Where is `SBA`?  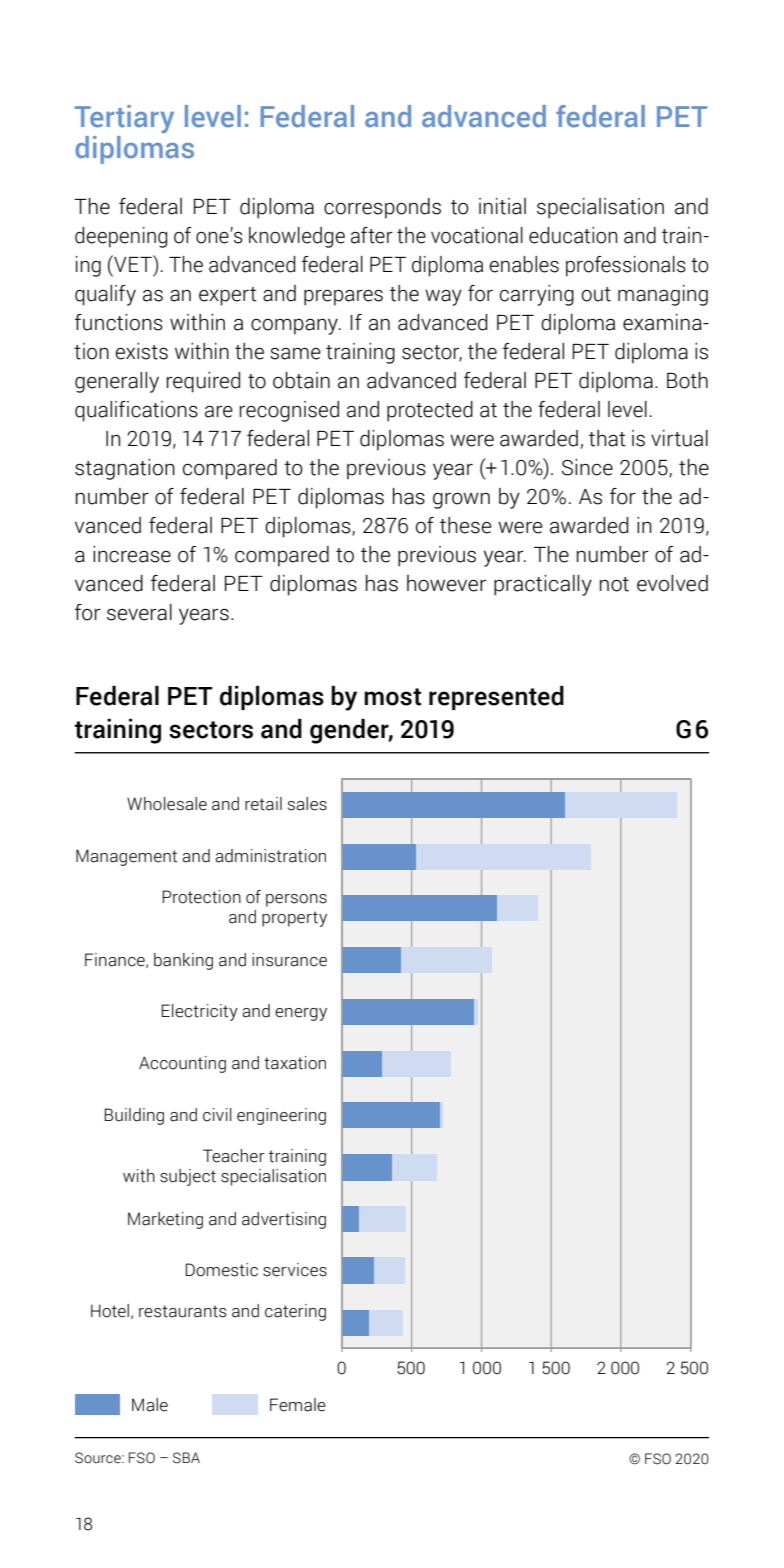
SBA is located at coordinates (186, 1458).
